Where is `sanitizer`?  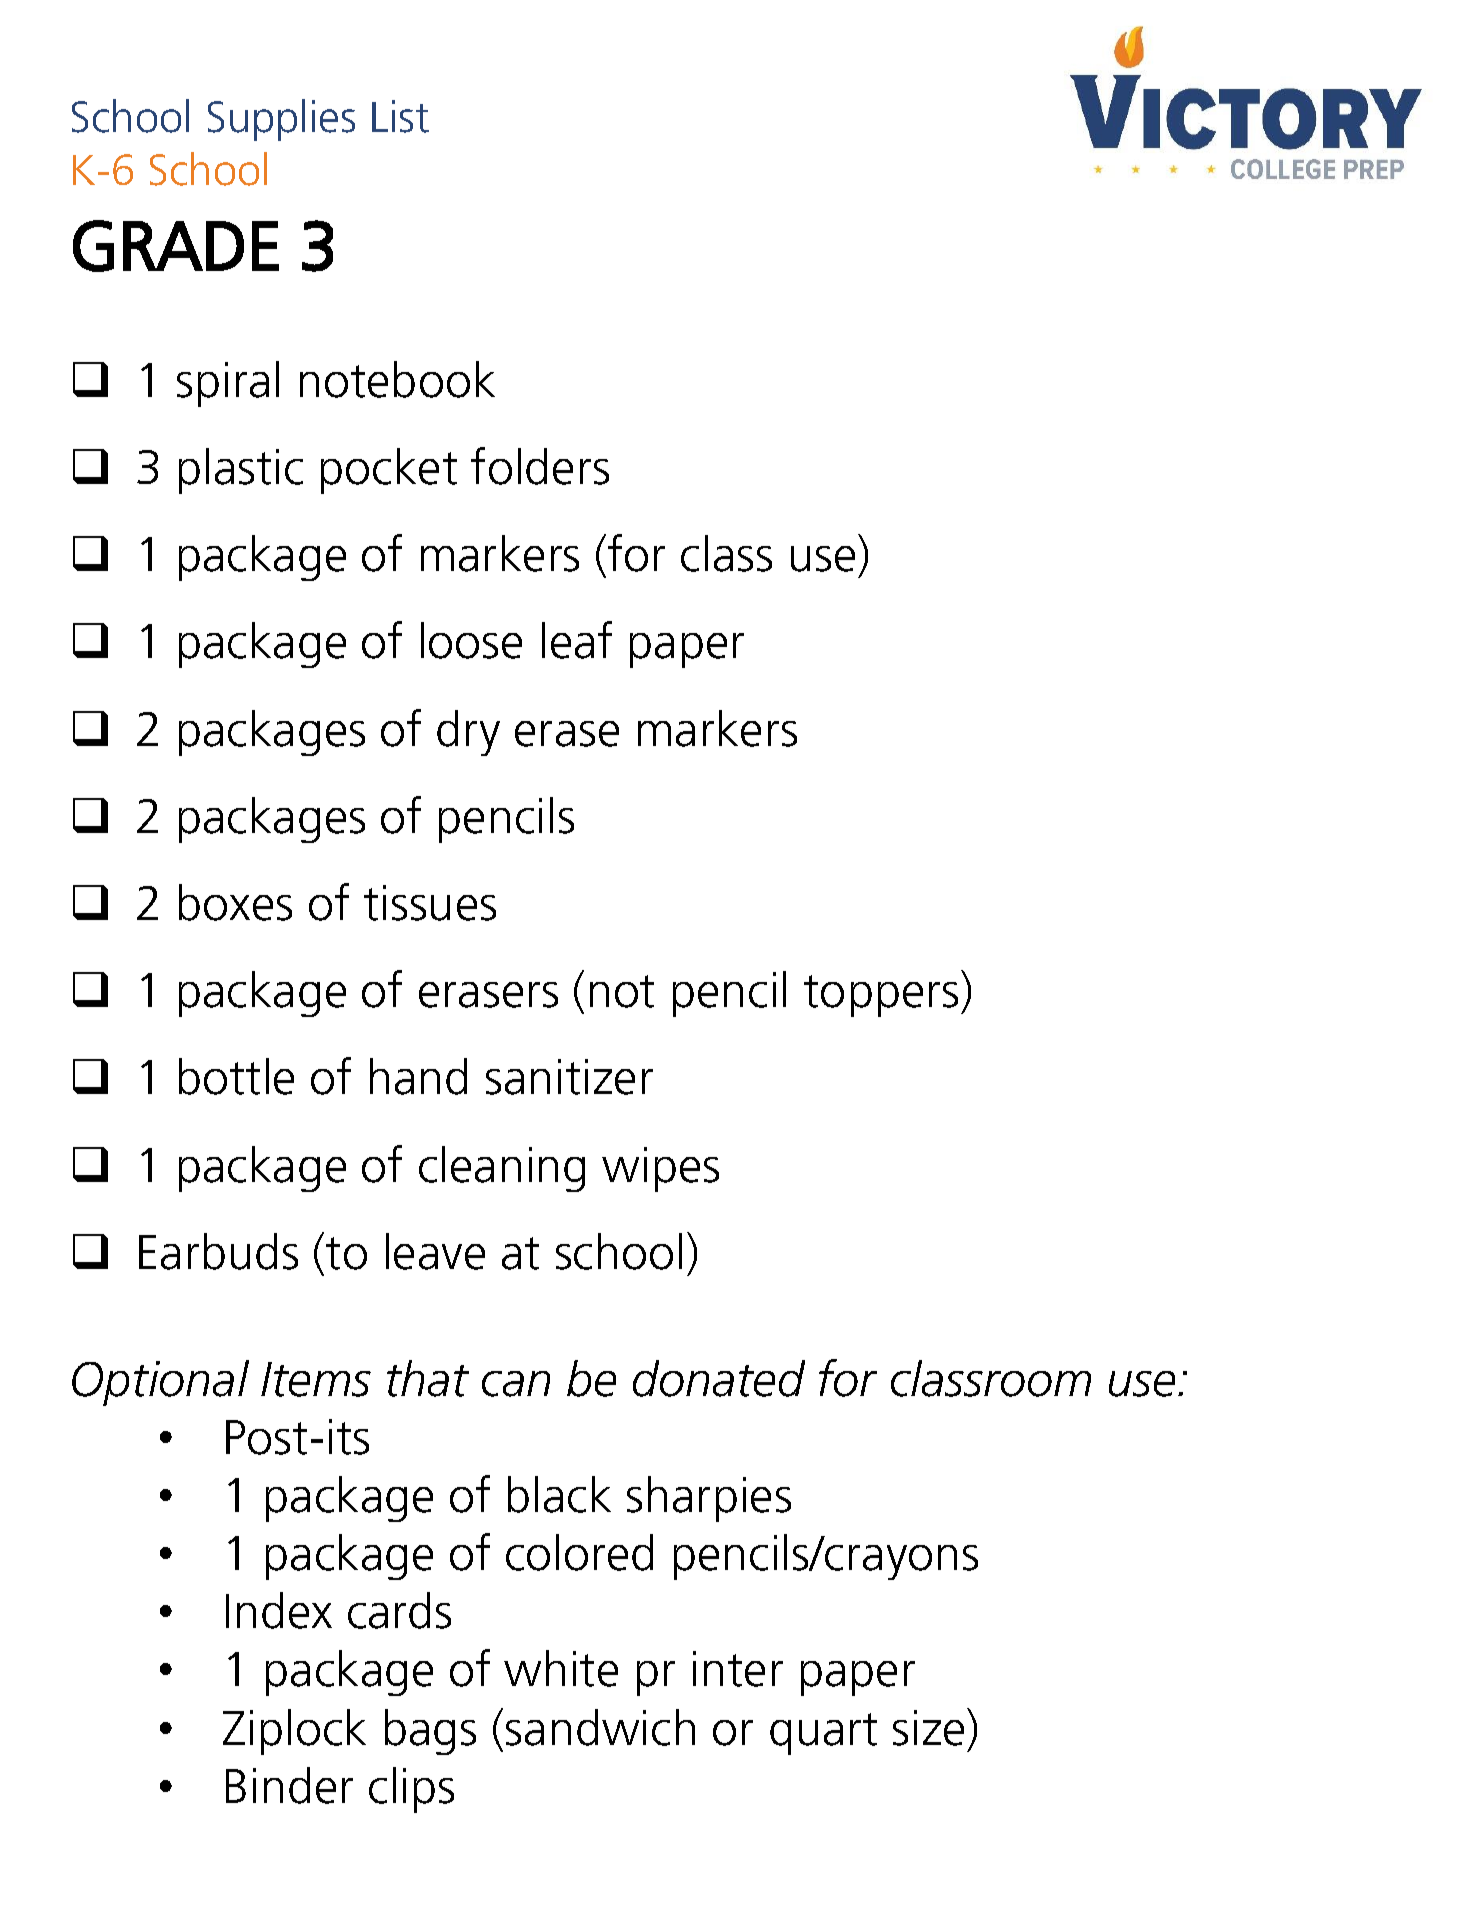 sanitizer is located at coordinates (569, 1077).
